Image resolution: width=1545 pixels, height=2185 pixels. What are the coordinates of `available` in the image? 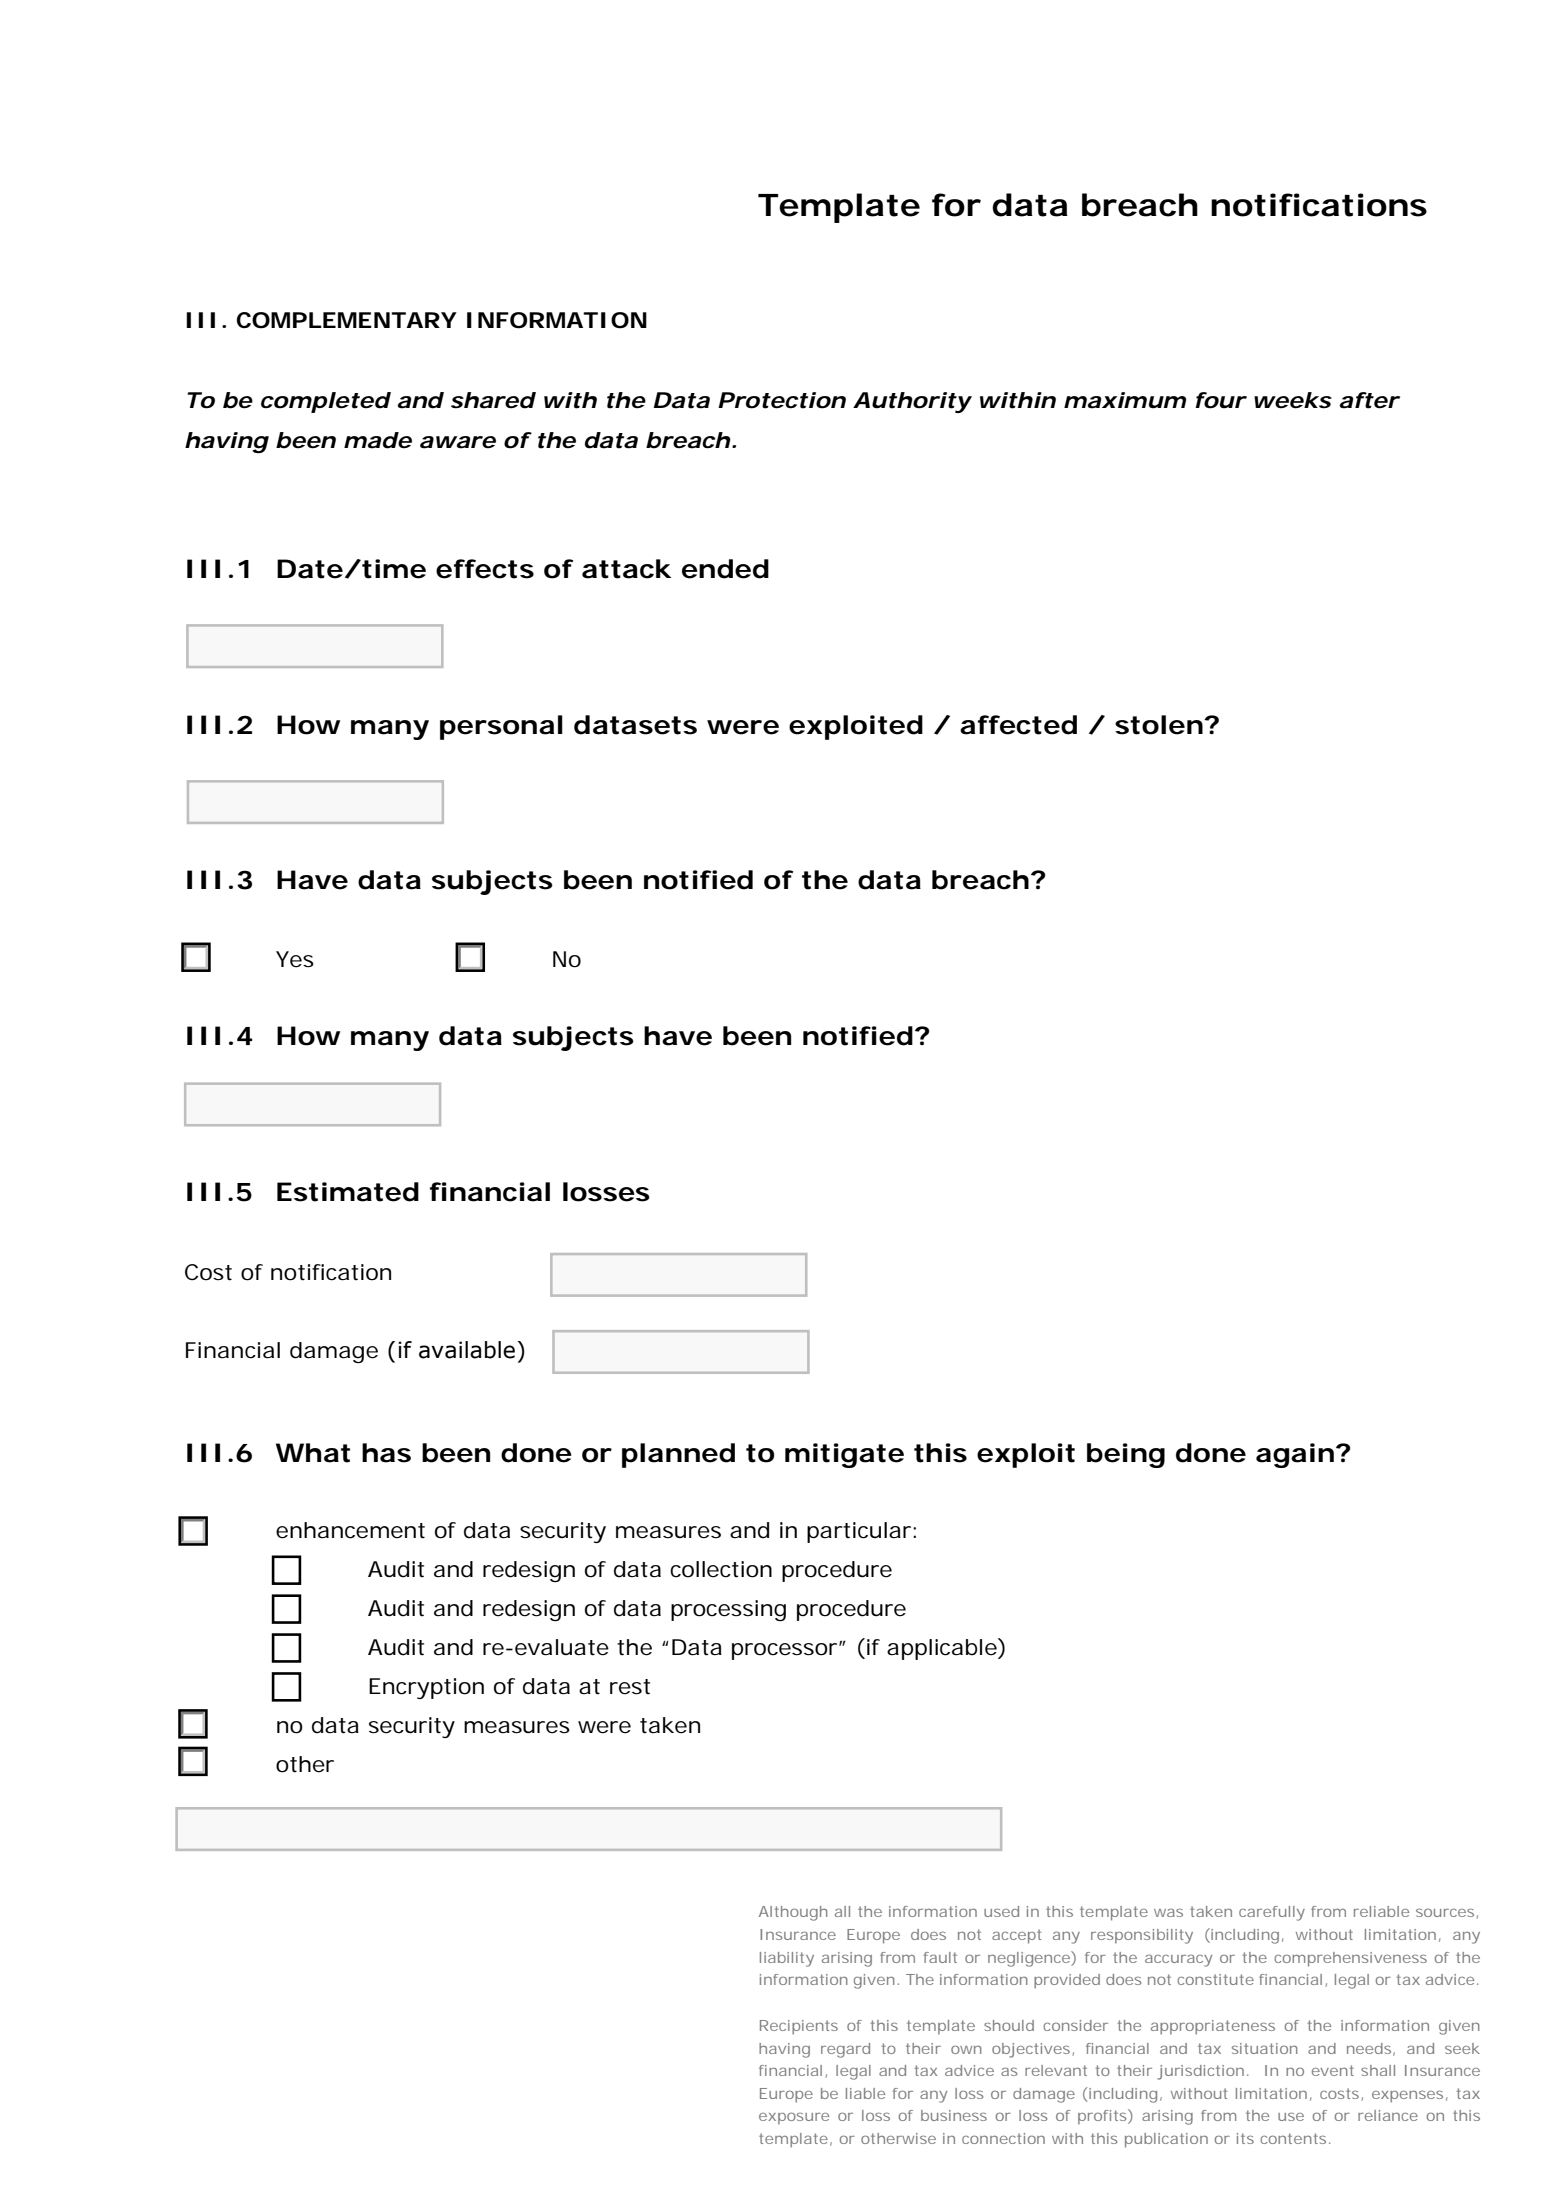 It's located at (467, 1350).
